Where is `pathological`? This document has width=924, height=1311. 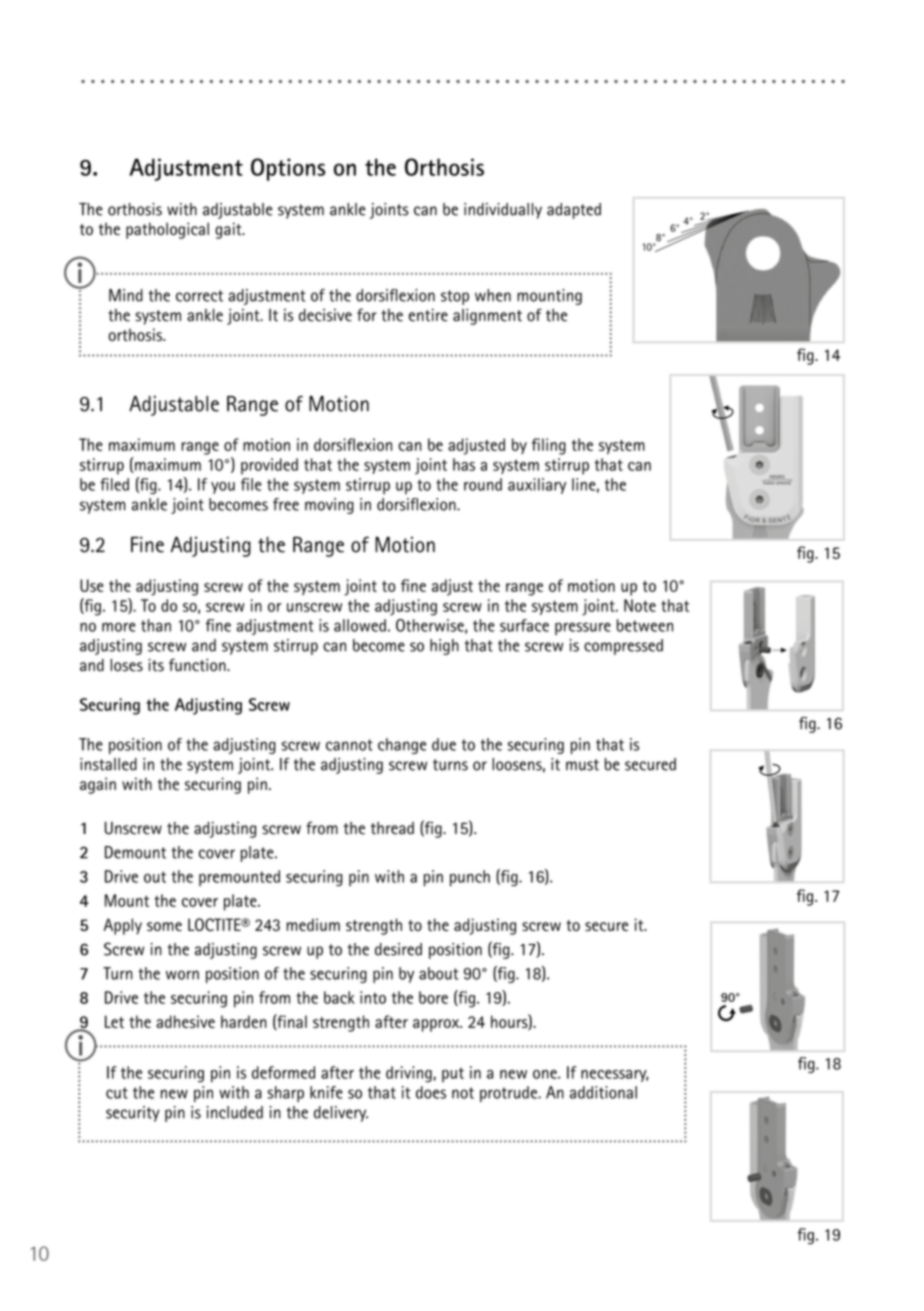
pathological is located at coordinates (167, 230).
